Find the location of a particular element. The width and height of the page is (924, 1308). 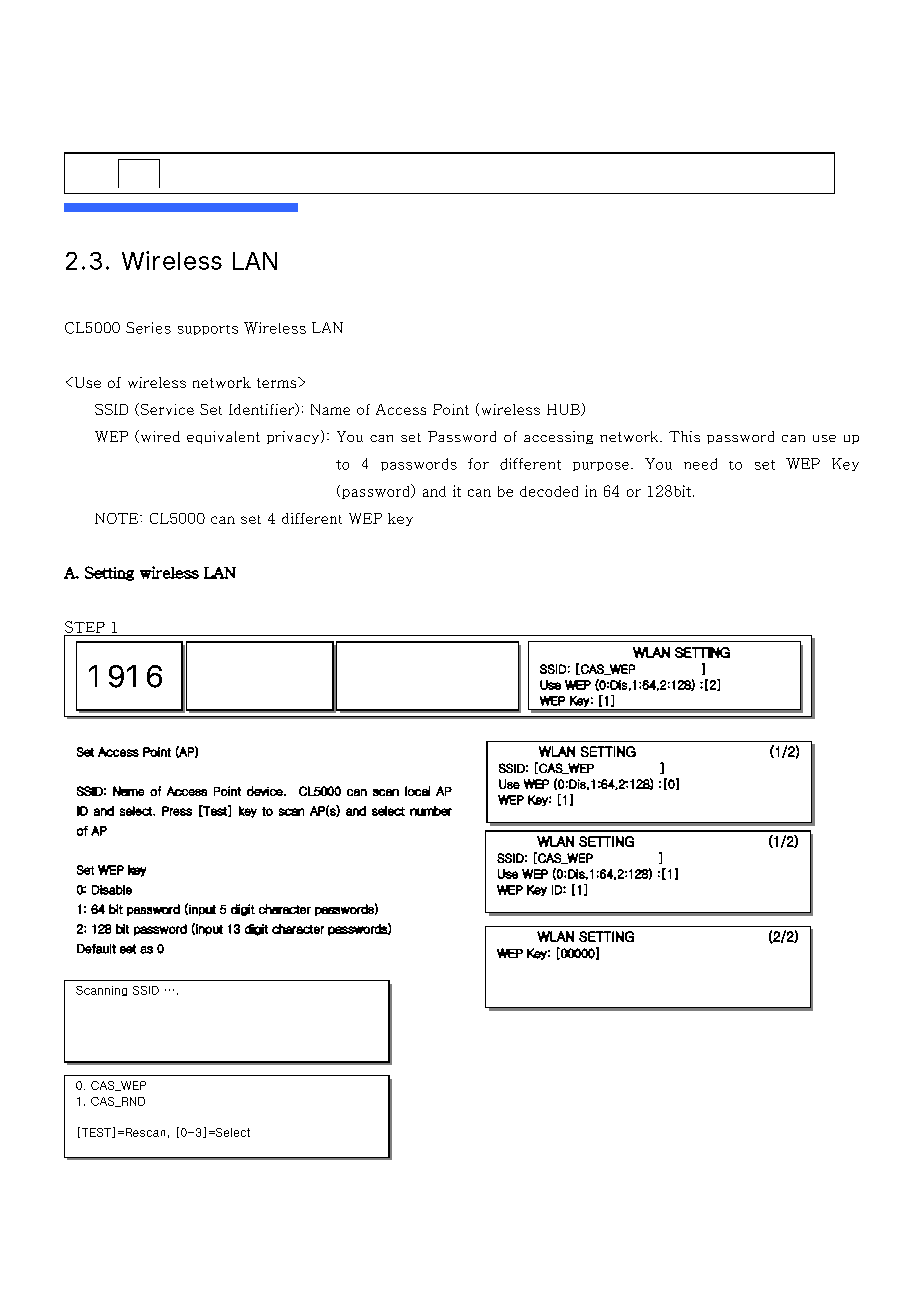

terms is located at coordinates (278, 382).
